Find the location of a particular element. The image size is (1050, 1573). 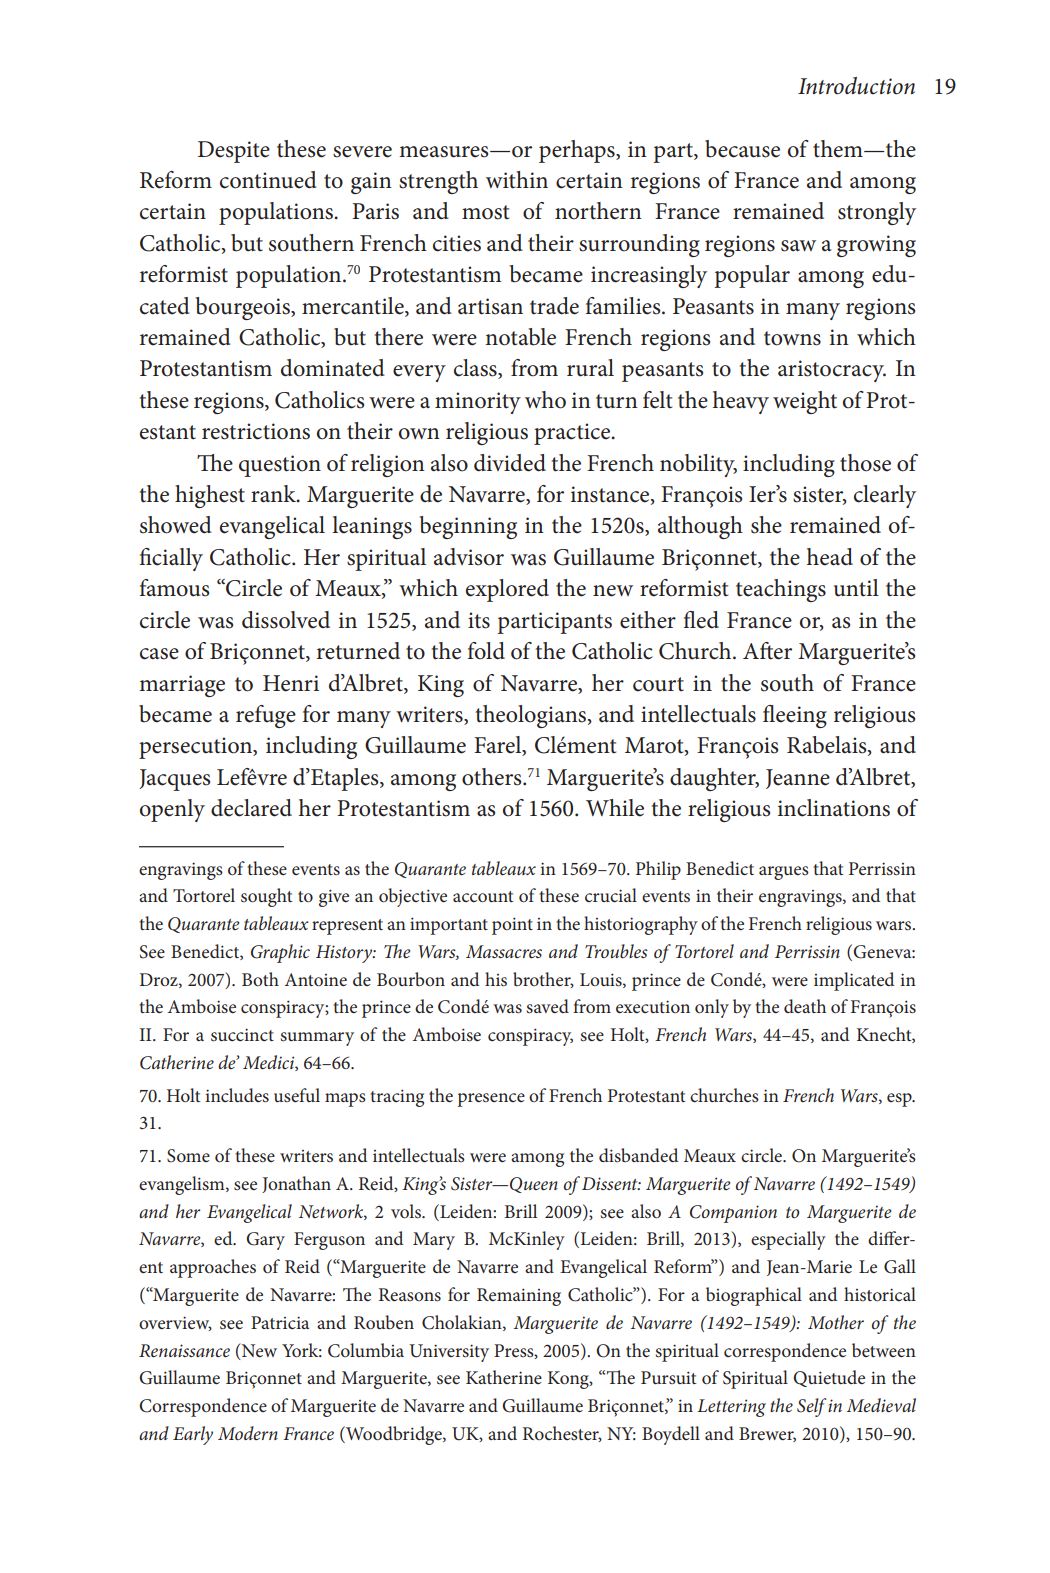

Despite is located at coordinates (234, 152).
